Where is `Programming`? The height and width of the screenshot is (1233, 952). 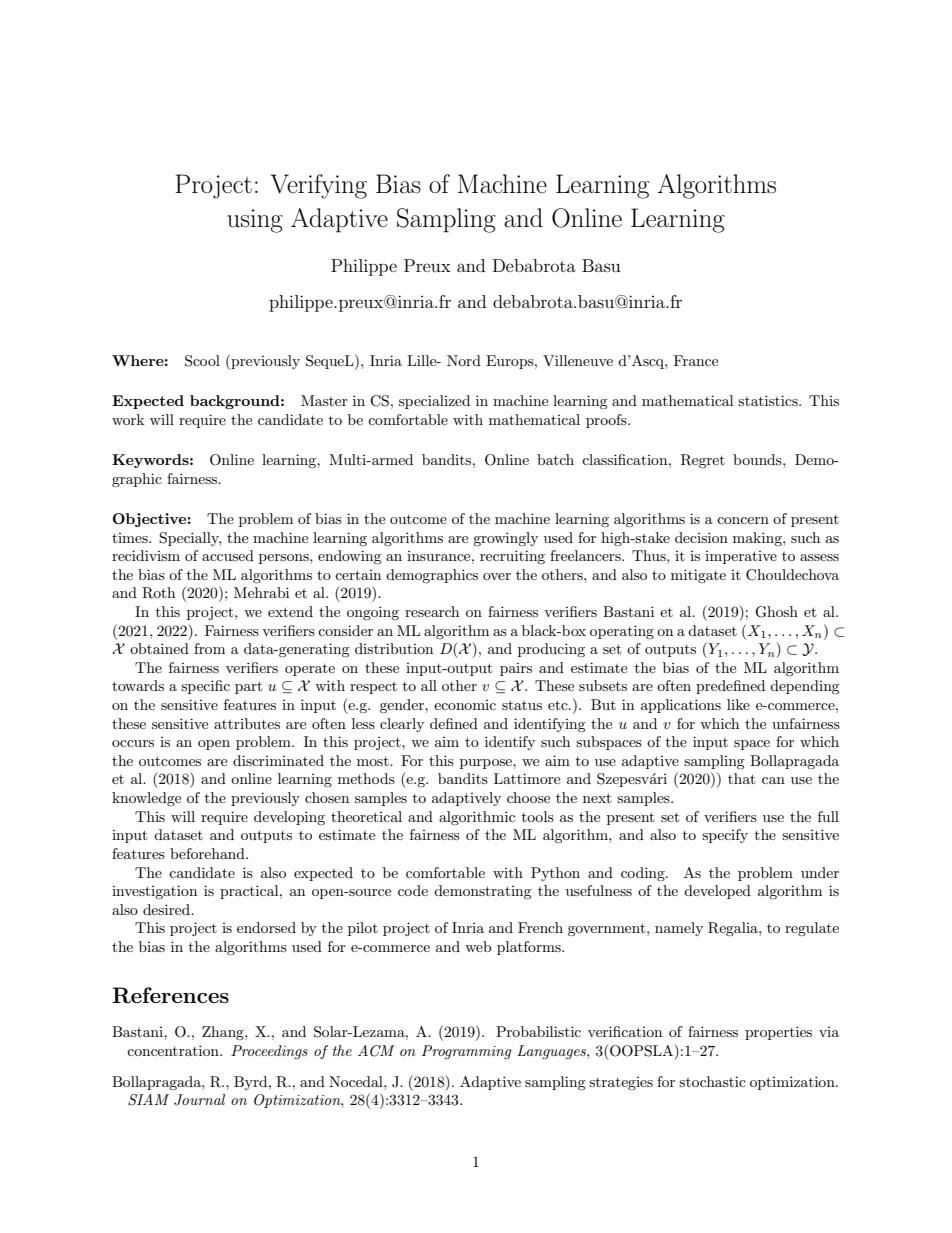 Programming is located at coordinates (467, 1052).
